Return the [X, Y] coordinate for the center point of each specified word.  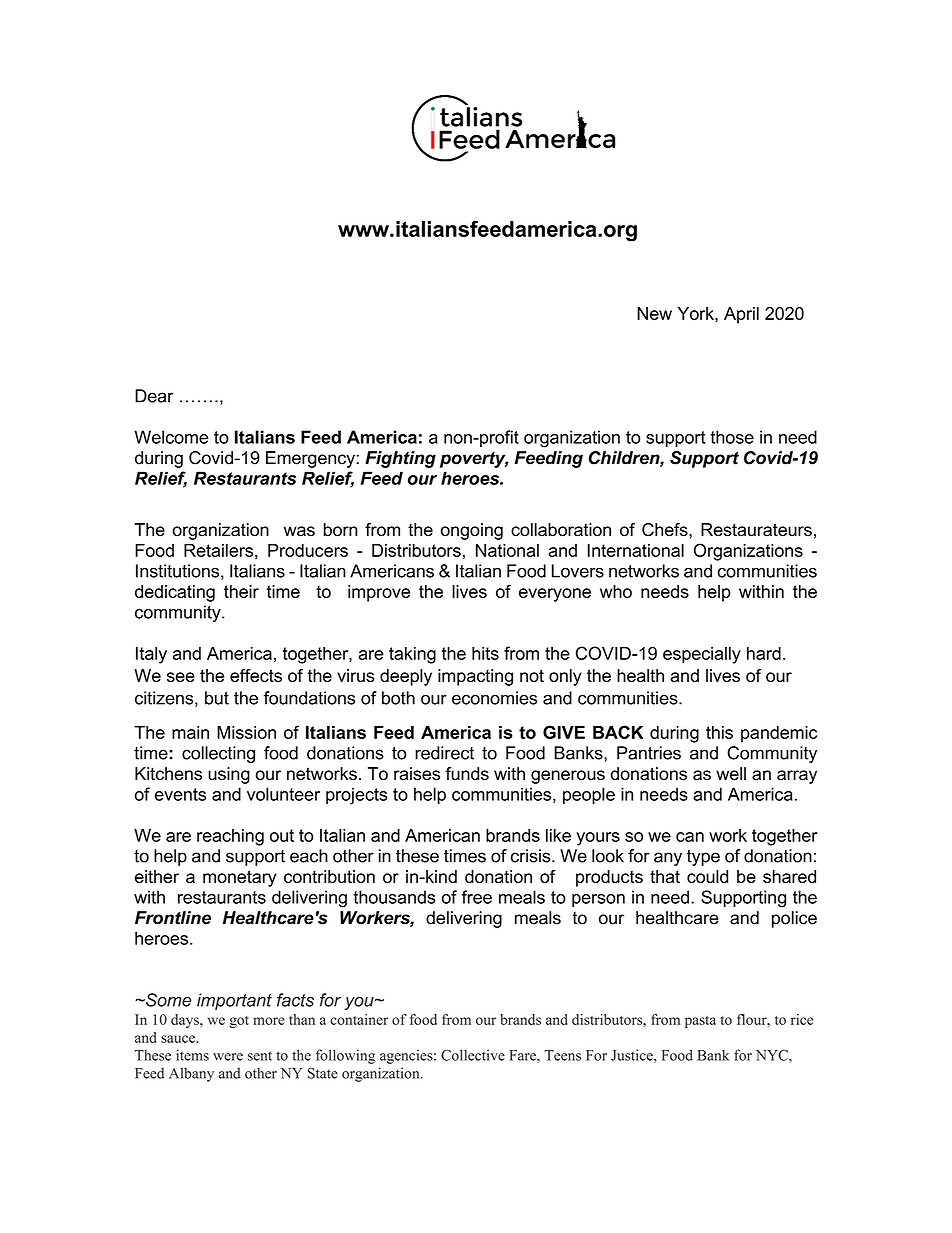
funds [467, 774]
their [241, 591]
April [741, 315]
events [180, 794]
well [731, 774]
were [228, 1057]
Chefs [666, 530]
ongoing [472, 531]
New [654, 313]
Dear [154, 396]
